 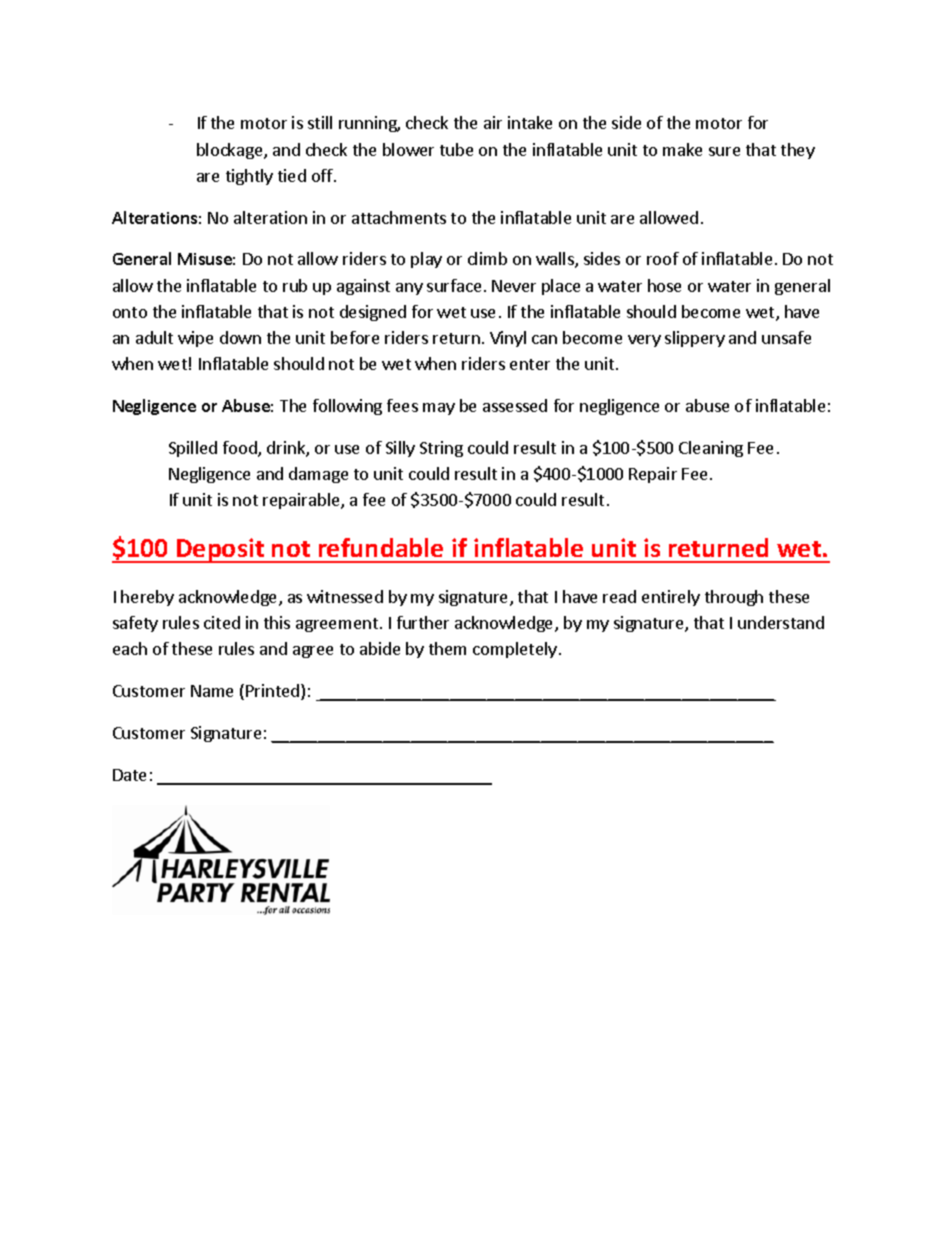 What do you see at coordinates (221, 550) in the image?
I see `Deposit` at bounding box center [221, 550].
